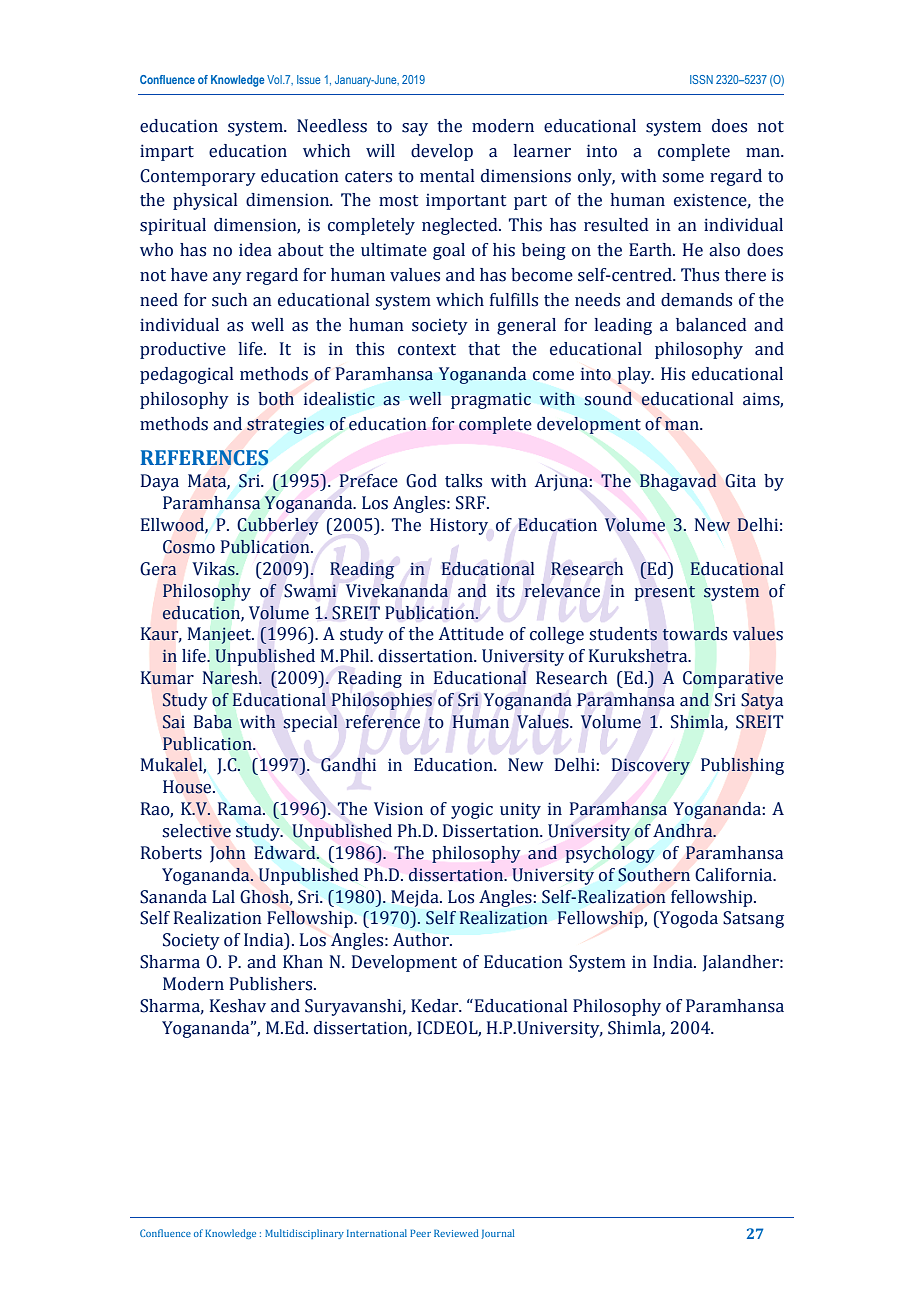 Image resolution: width=924 pixels, height=1307 pixels. What do you see at coordinates (463, 481) in the screenshot?
I see `talks` at bounding box center [463, 481].
